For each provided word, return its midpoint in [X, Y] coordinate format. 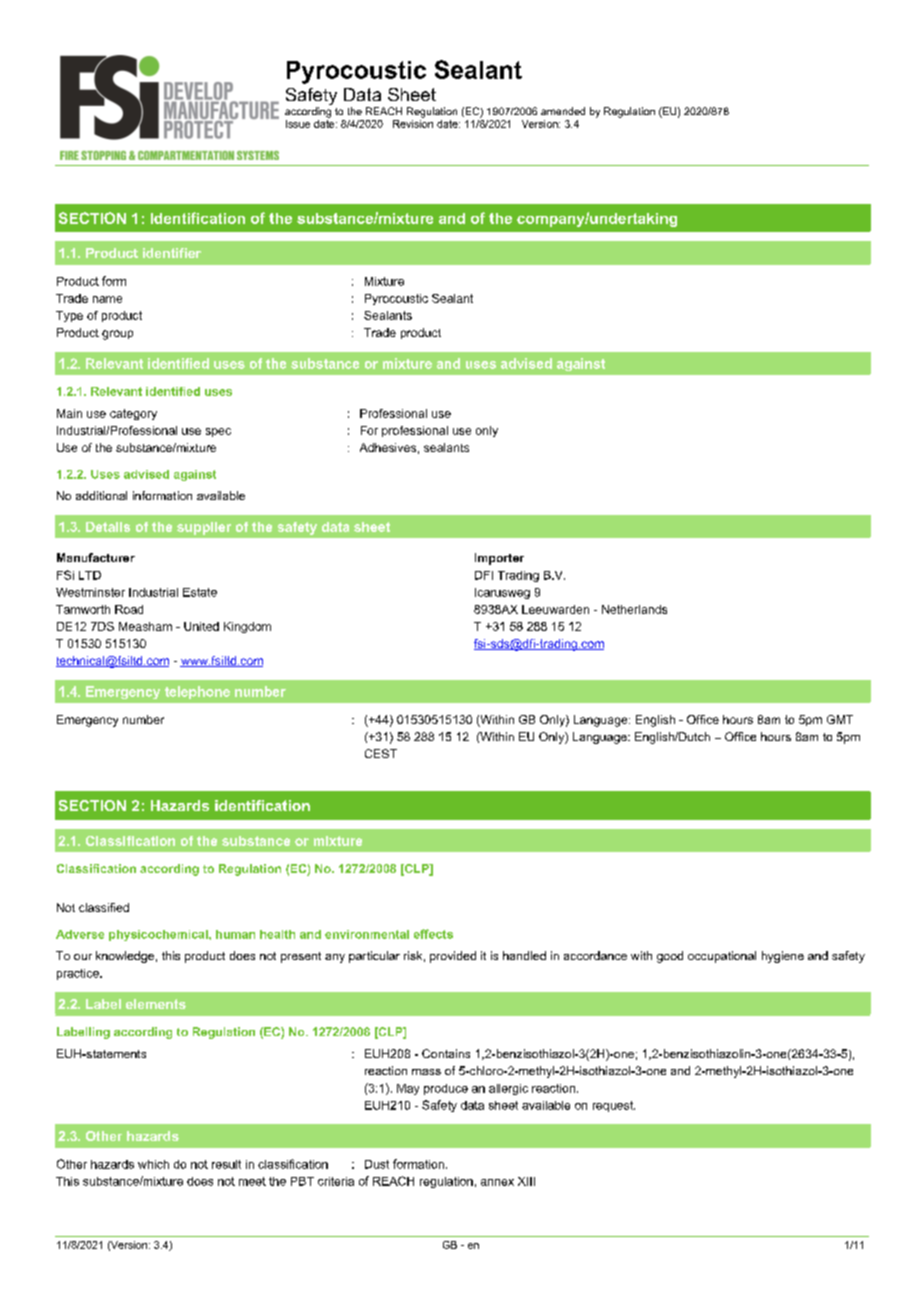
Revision [413, 124]
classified [104, 907]
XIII [526, 1181]
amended [563, 111]
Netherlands [634, 609]
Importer [499, 559]
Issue [298, 124]
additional [101, 495]
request [614, 1106]
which [153, 1164]
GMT [840, 719]
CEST [381, 753]
